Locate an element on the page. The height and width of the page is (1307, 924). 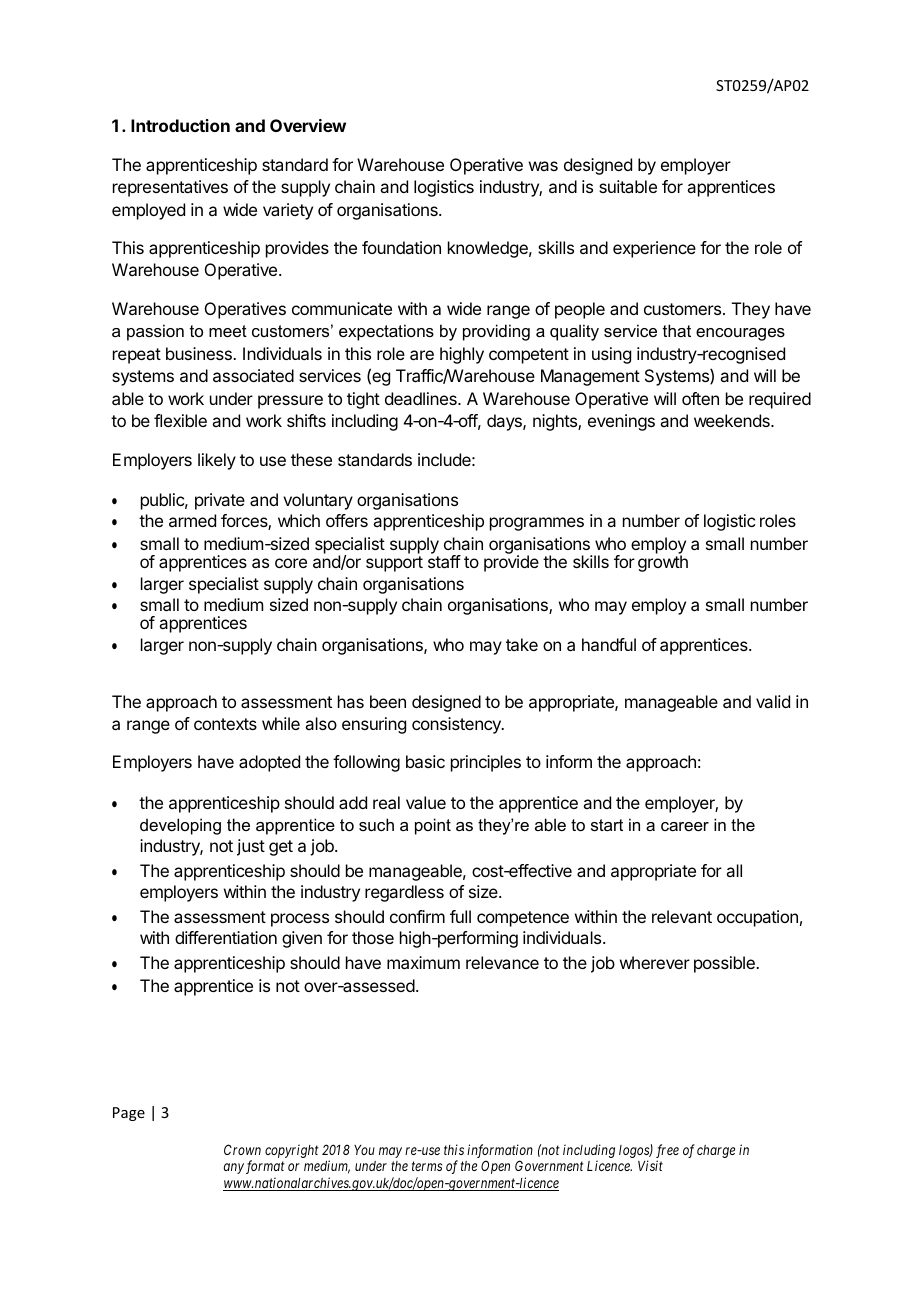
days is located at coordinates (505, 422).
